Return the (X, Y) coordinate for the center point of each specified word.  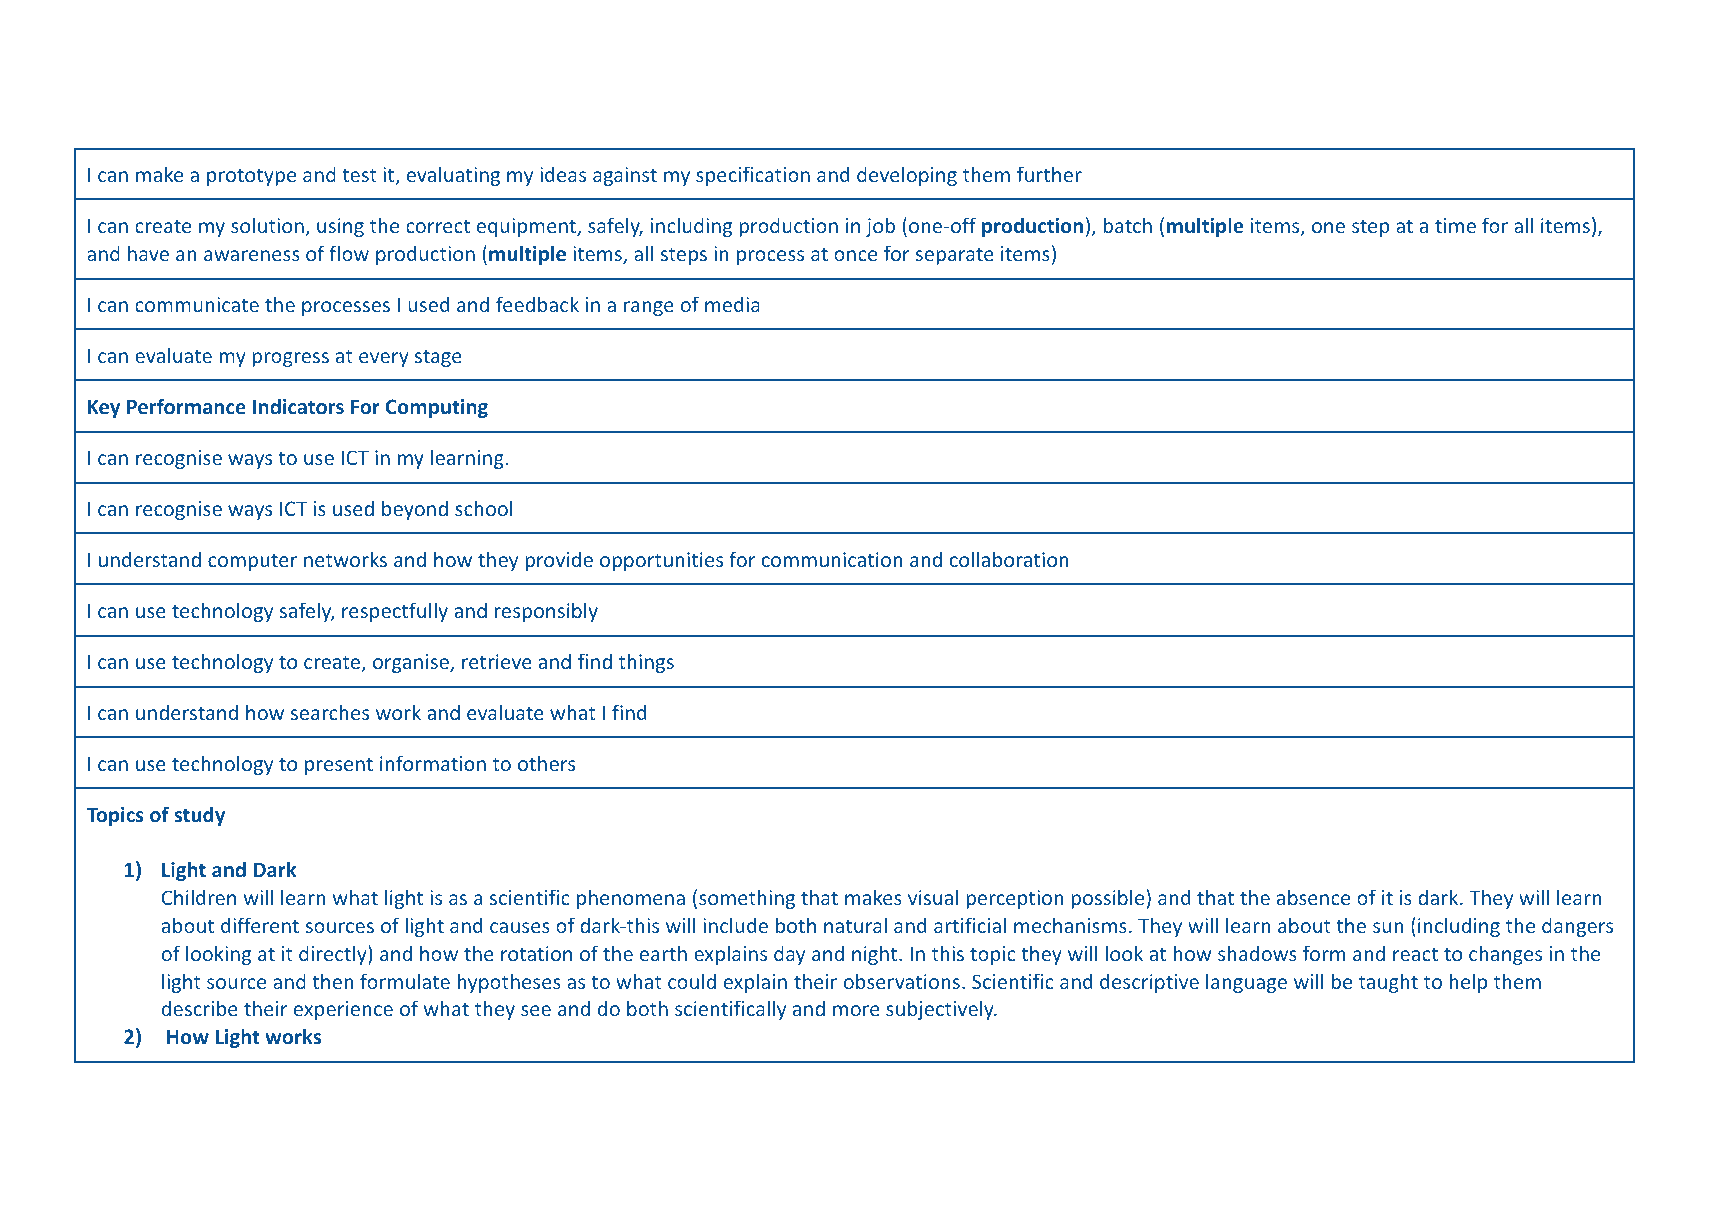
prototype (251, 177)
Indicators (298, 406)
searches (330, 712)
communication (832, 559)
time (1455, 225)
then (333, 981)
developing (907, 176)
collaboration (1009, 559)
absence (1313, 897)
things (646, 663)
